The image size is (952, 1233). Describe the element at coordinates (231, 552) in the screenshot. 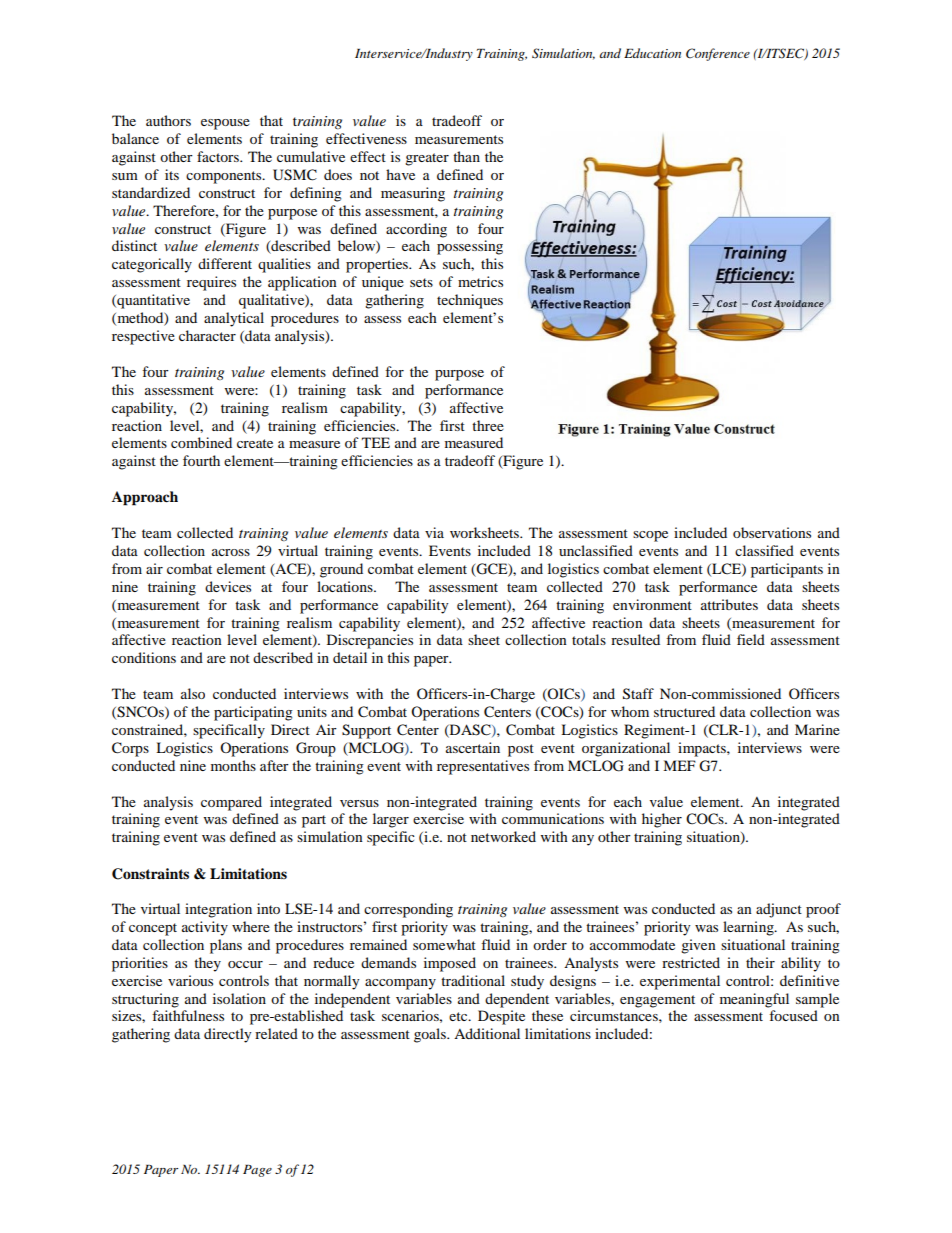

I see `across` at that location.
